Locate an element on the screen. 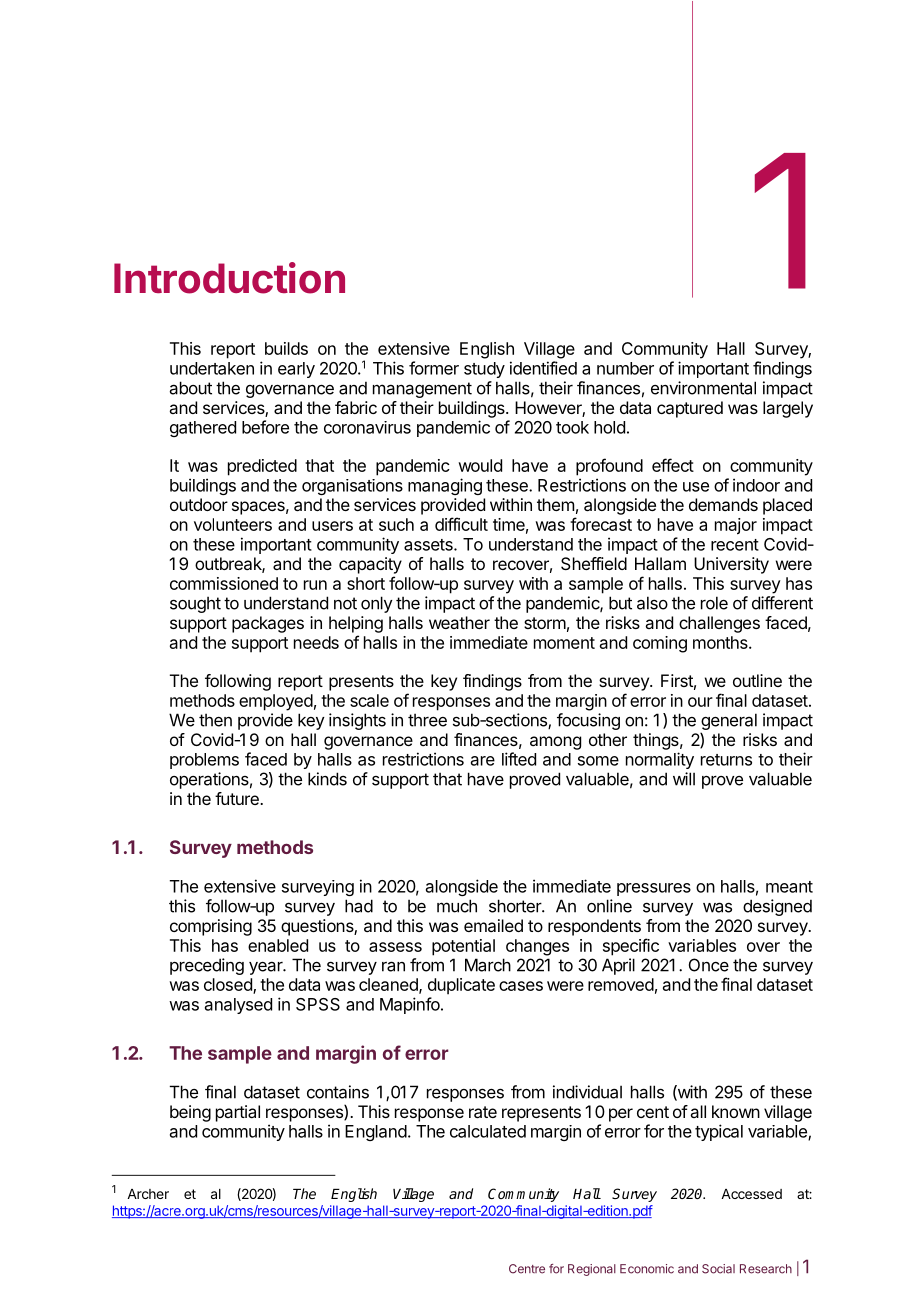 The width and height of the screenshot is (924, 1308). environmental is located at coordinates (703, 388).
